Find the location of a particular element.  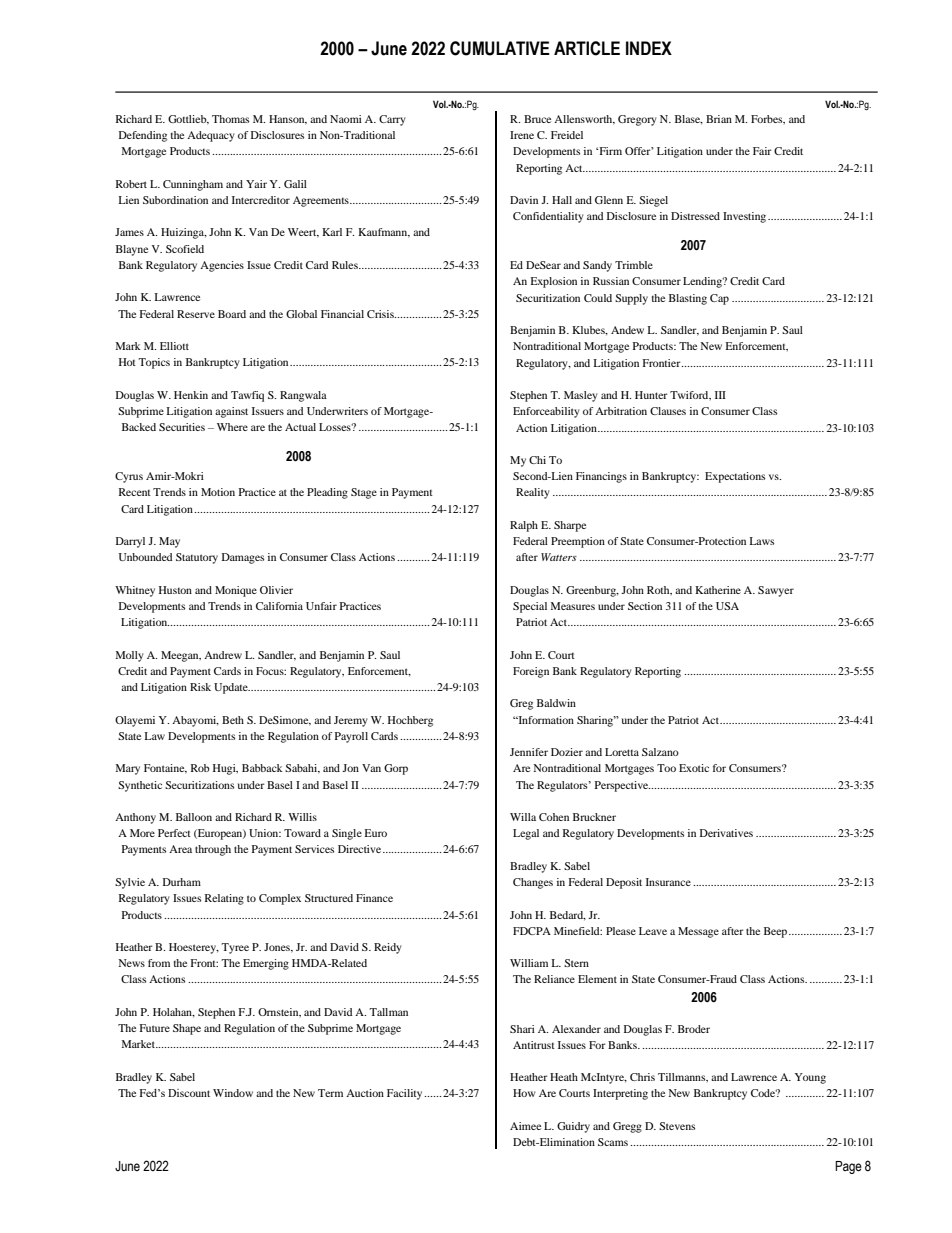

Exotic is located at coordinates (694, 768).
